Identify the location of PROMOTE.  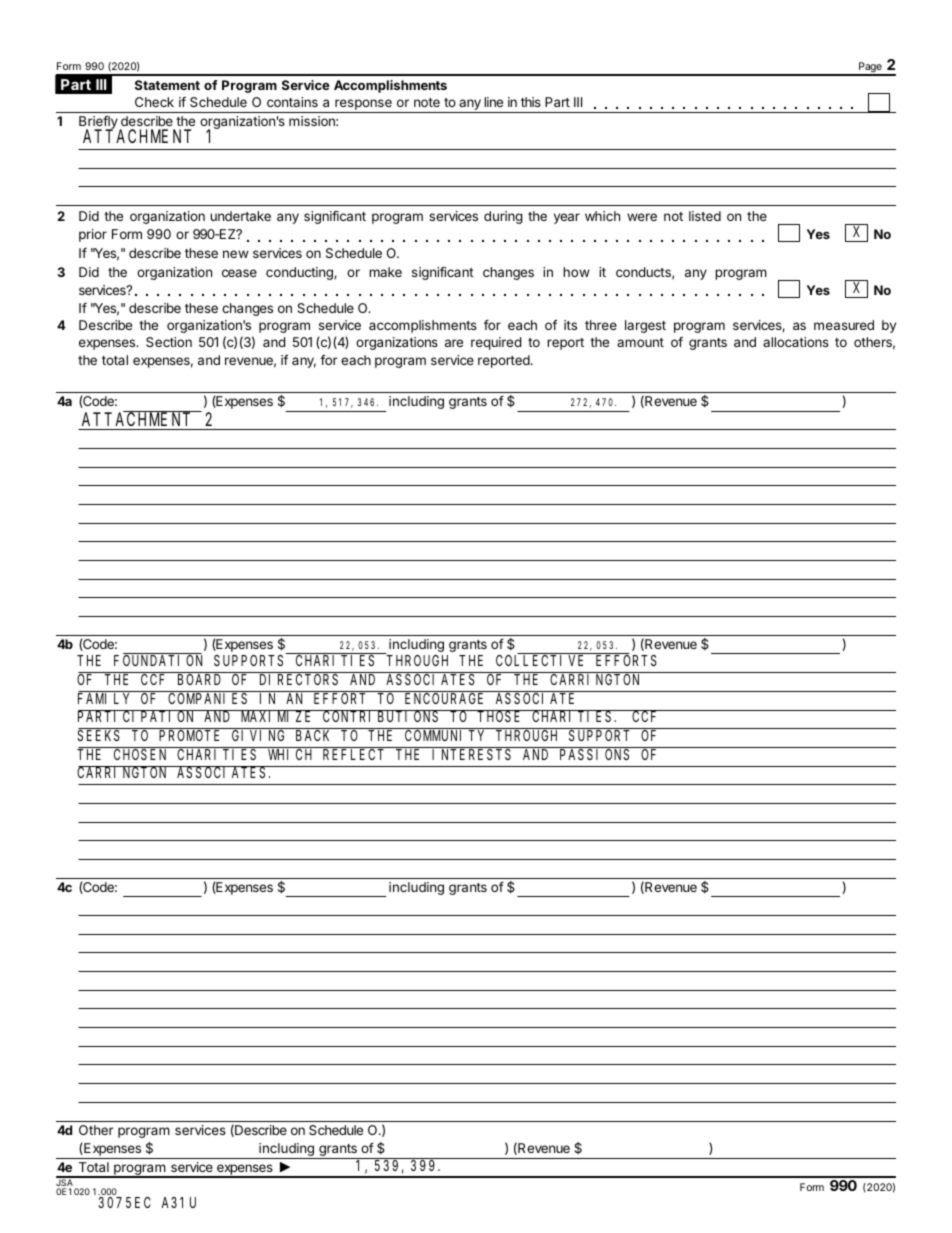
(189, 735).
